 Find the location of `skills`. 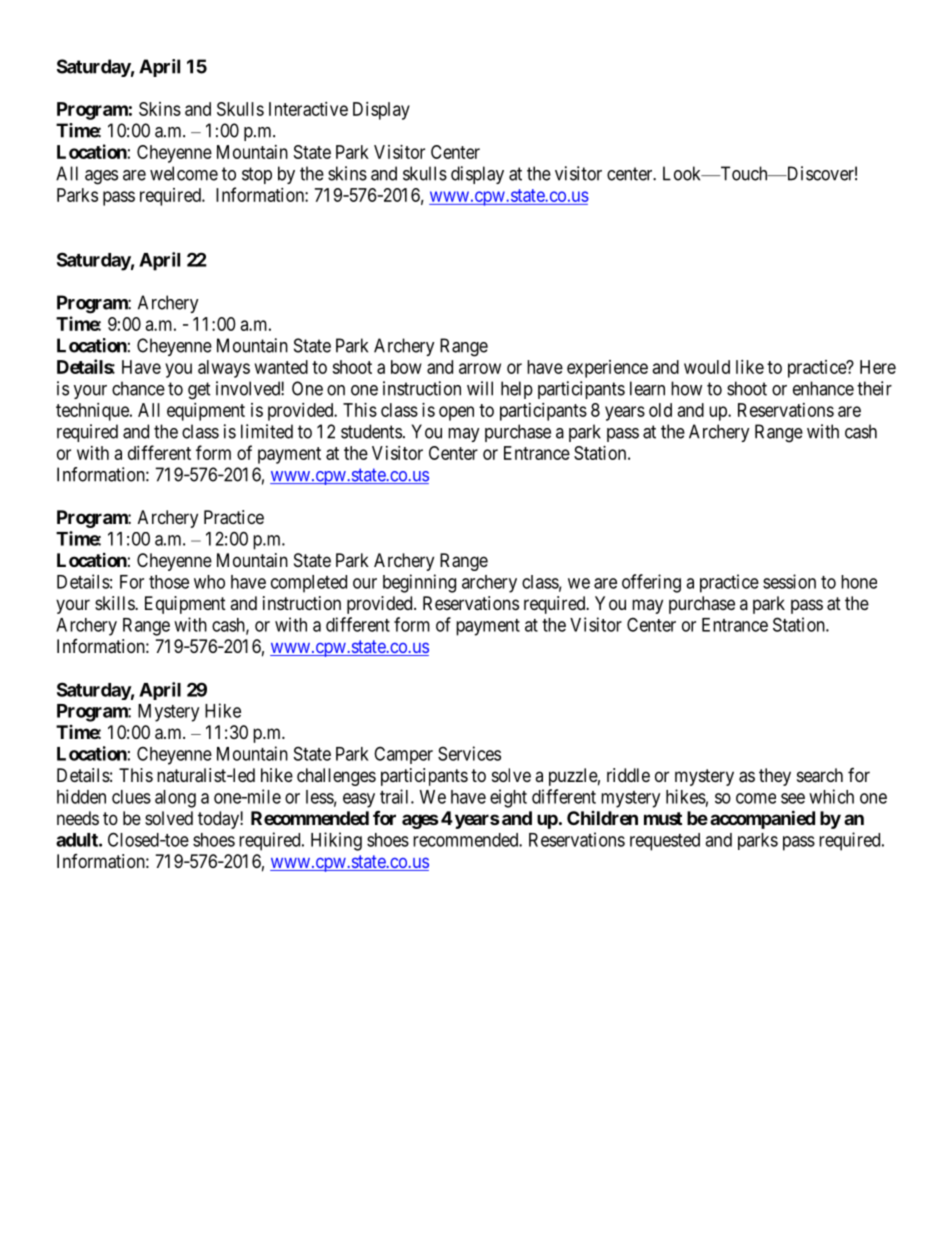

skills is located at coordinates (115, 603).
